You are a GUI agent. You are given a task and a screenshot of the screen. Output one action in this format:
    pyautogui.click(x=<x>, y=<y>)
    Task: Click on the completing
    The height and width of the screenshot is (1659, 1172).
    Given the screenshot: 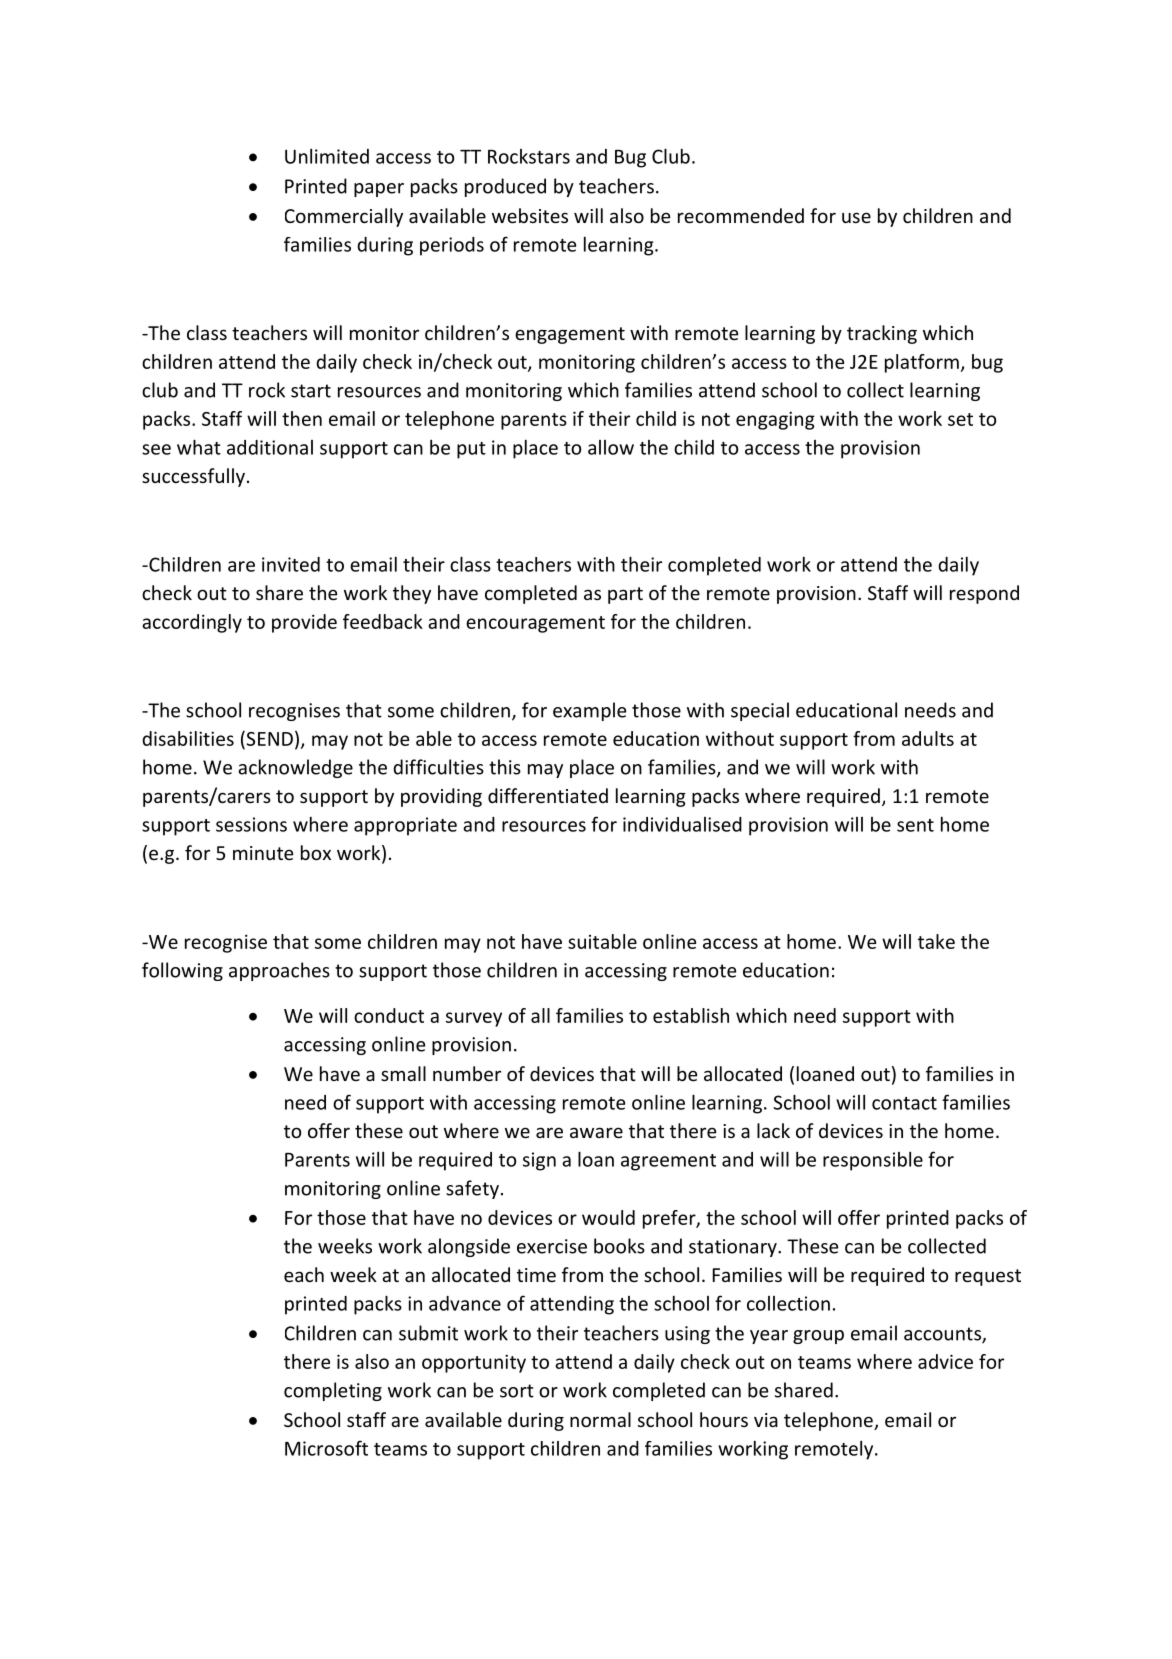 What is the action you would take?
    pyautogui.click(x=333, y=1391)
